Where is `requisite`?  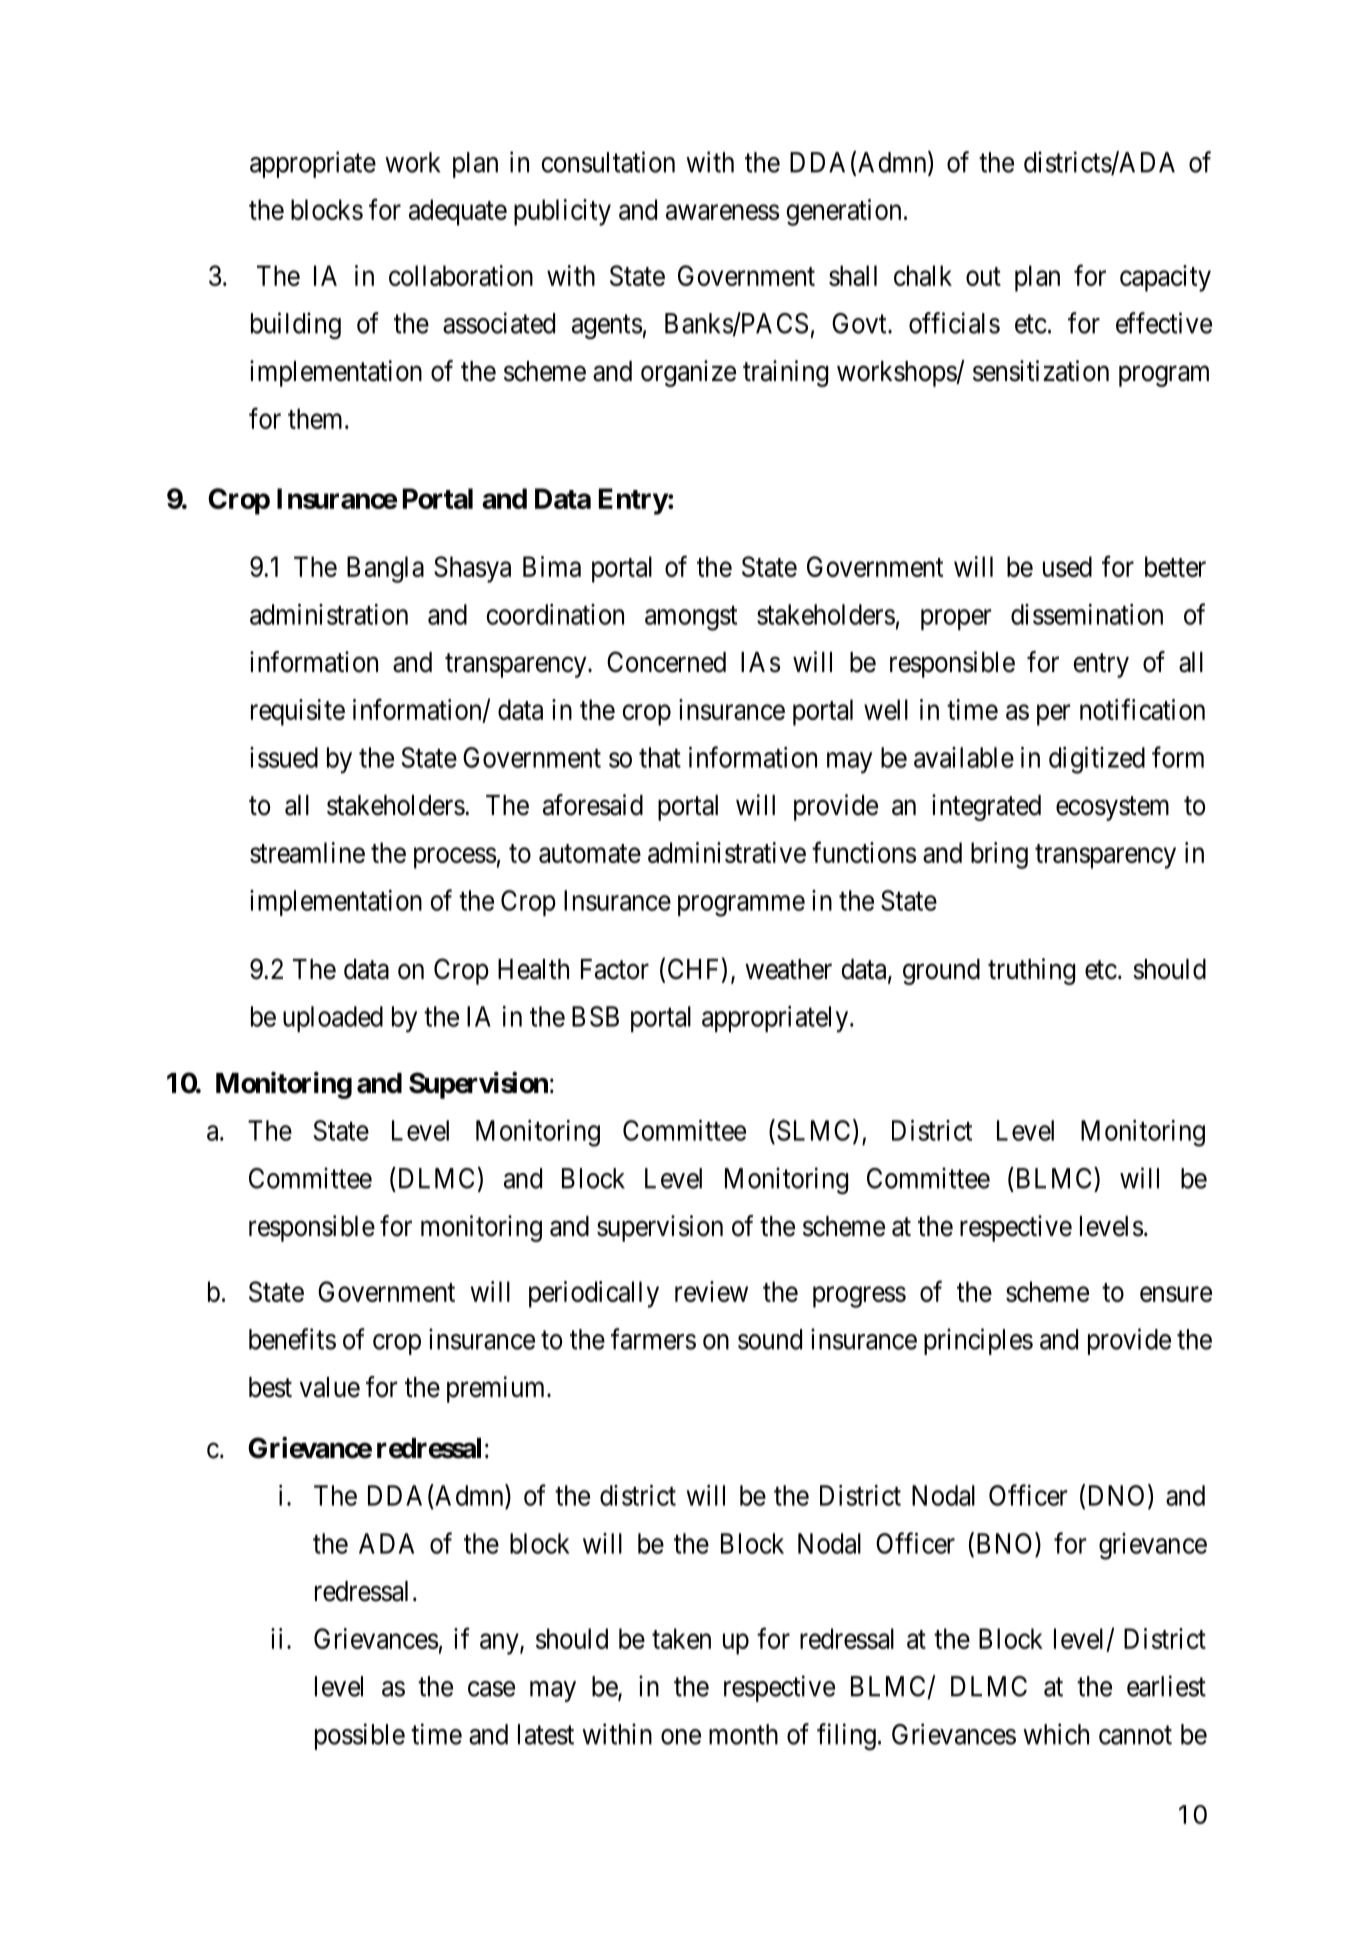 requisite is located at coordinates (298, 712).
